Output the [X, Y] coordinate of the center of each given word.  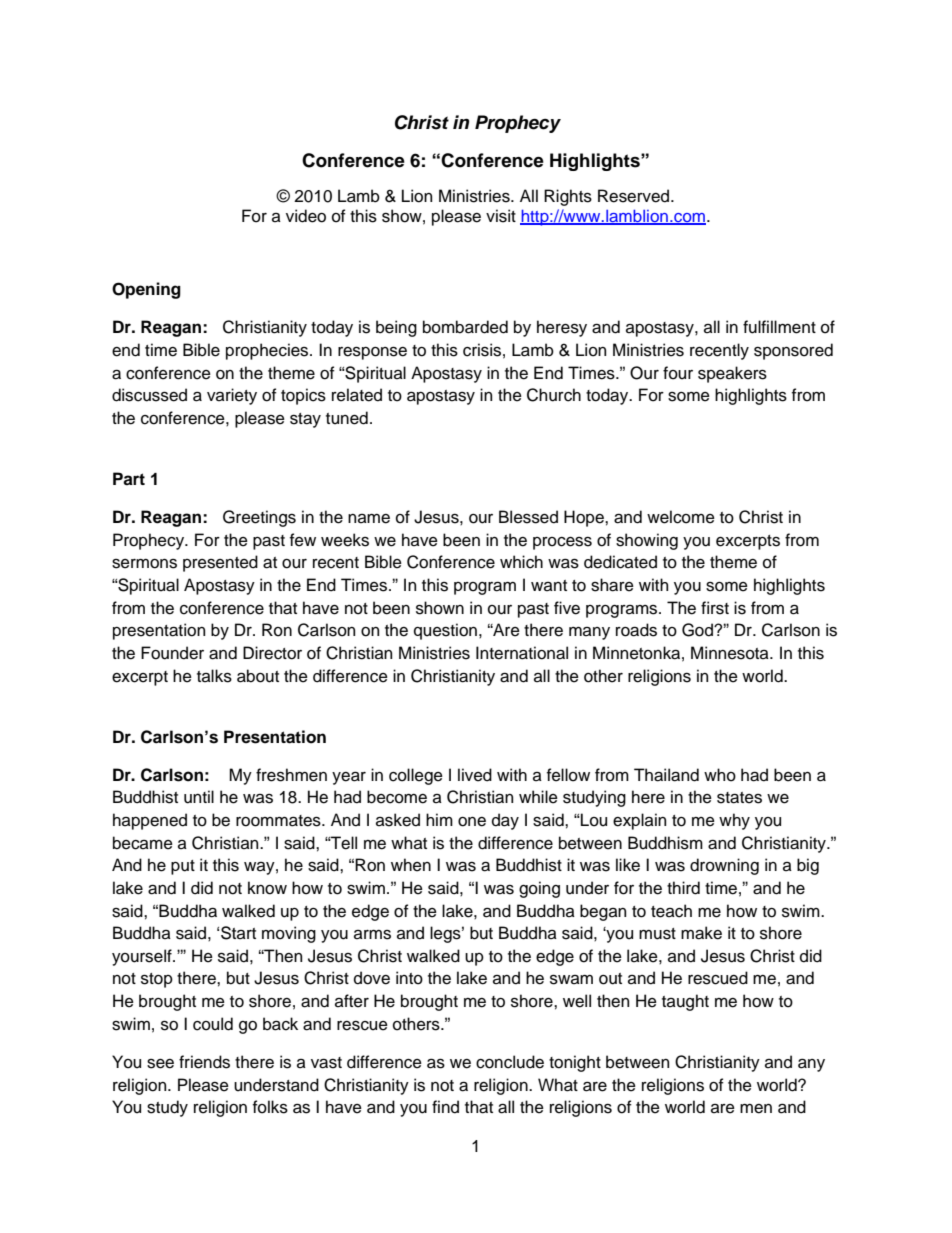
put [183, 867]
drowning [724, 866]
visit [501, 216]
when [411, 865]
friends [204, 1062]
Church [554, 395]
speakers [732, 374]
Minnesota [731, 653]
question [445, 631]
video [306, 216]
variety [232, 396]
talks [214, 676]
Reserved [635, 196]
